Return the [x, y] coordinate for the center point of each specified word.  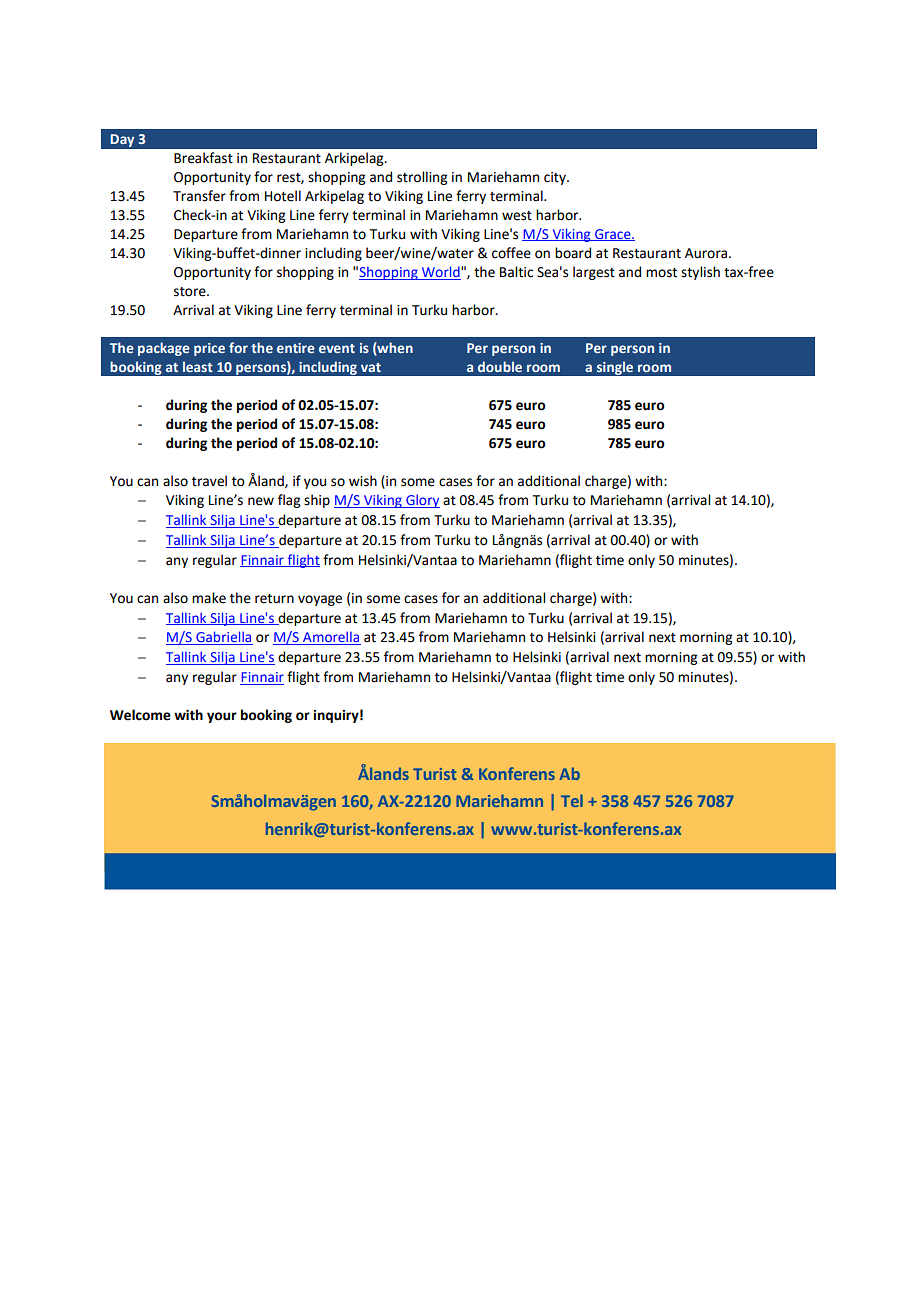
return [274, 599]
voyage [320, 600]
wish [363, 481]
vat [371, 367]
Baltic [516, 272]
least [198, 366]
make [209, 598]
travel [209, 481]
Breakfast [203, 158]
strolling [422, 178]
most [661, 273]
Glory [422, 501]
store [191, 292]
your [222, 717]
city [556, 178]
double [500, 366]
